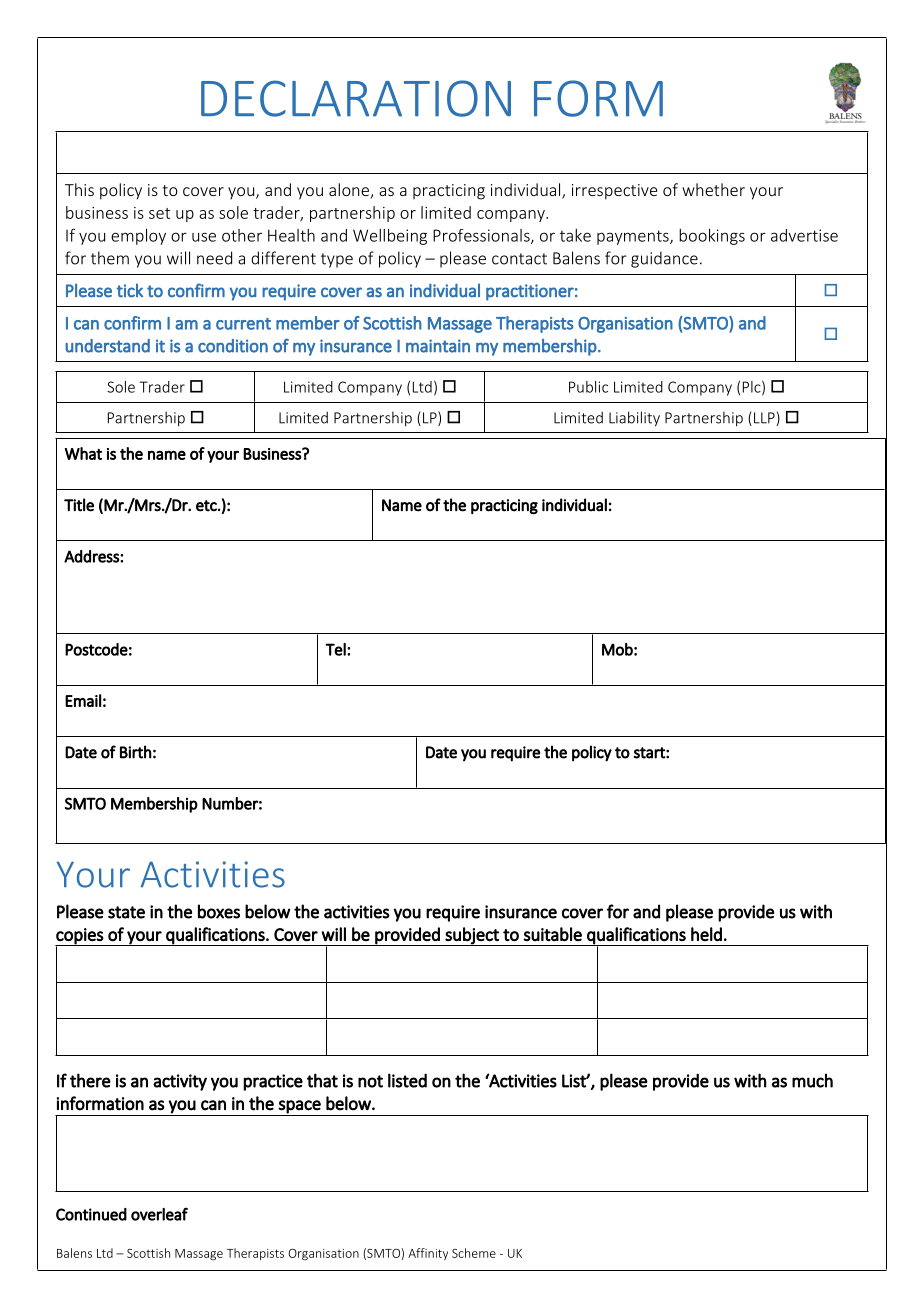 The height and width of the image is (1308, 924). What do you see at coordinates (107, 346) in the image?
I see `understand` at bounding box center [107, 346].
